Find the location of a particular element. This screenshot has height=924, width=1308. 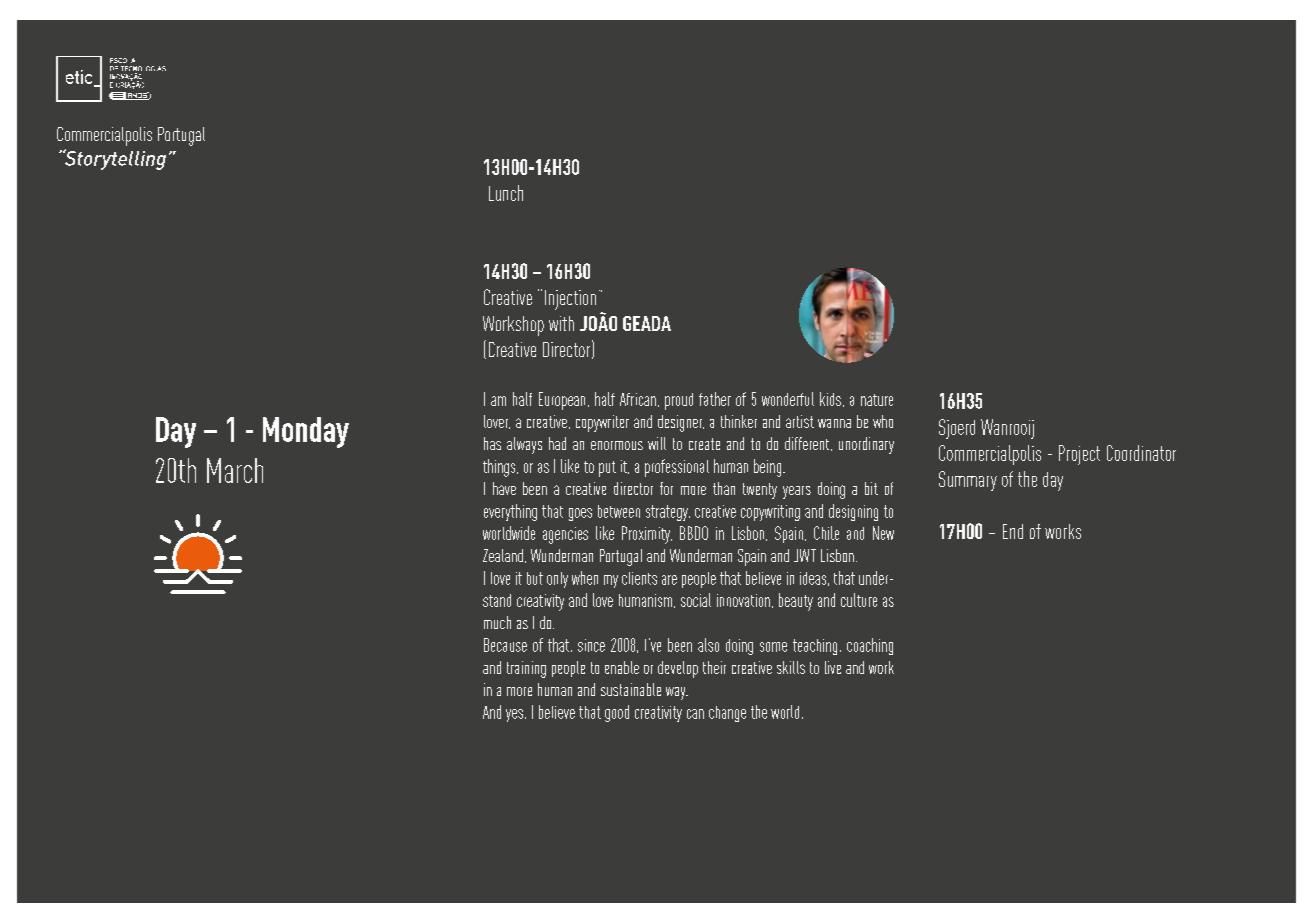

Lunch is located at coordinates (506, 193).
